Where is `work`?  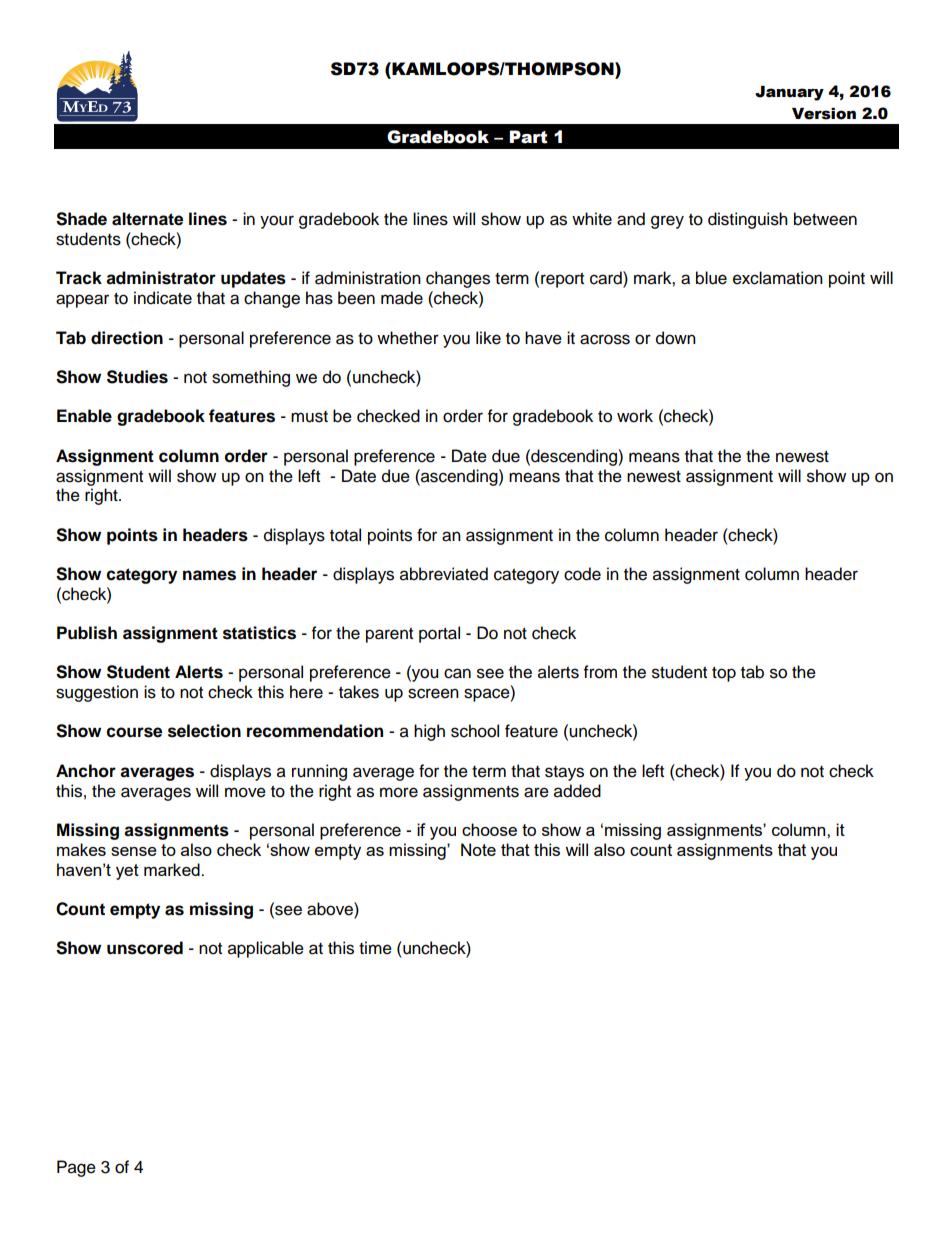
work is located at coordinates (635, 416).
